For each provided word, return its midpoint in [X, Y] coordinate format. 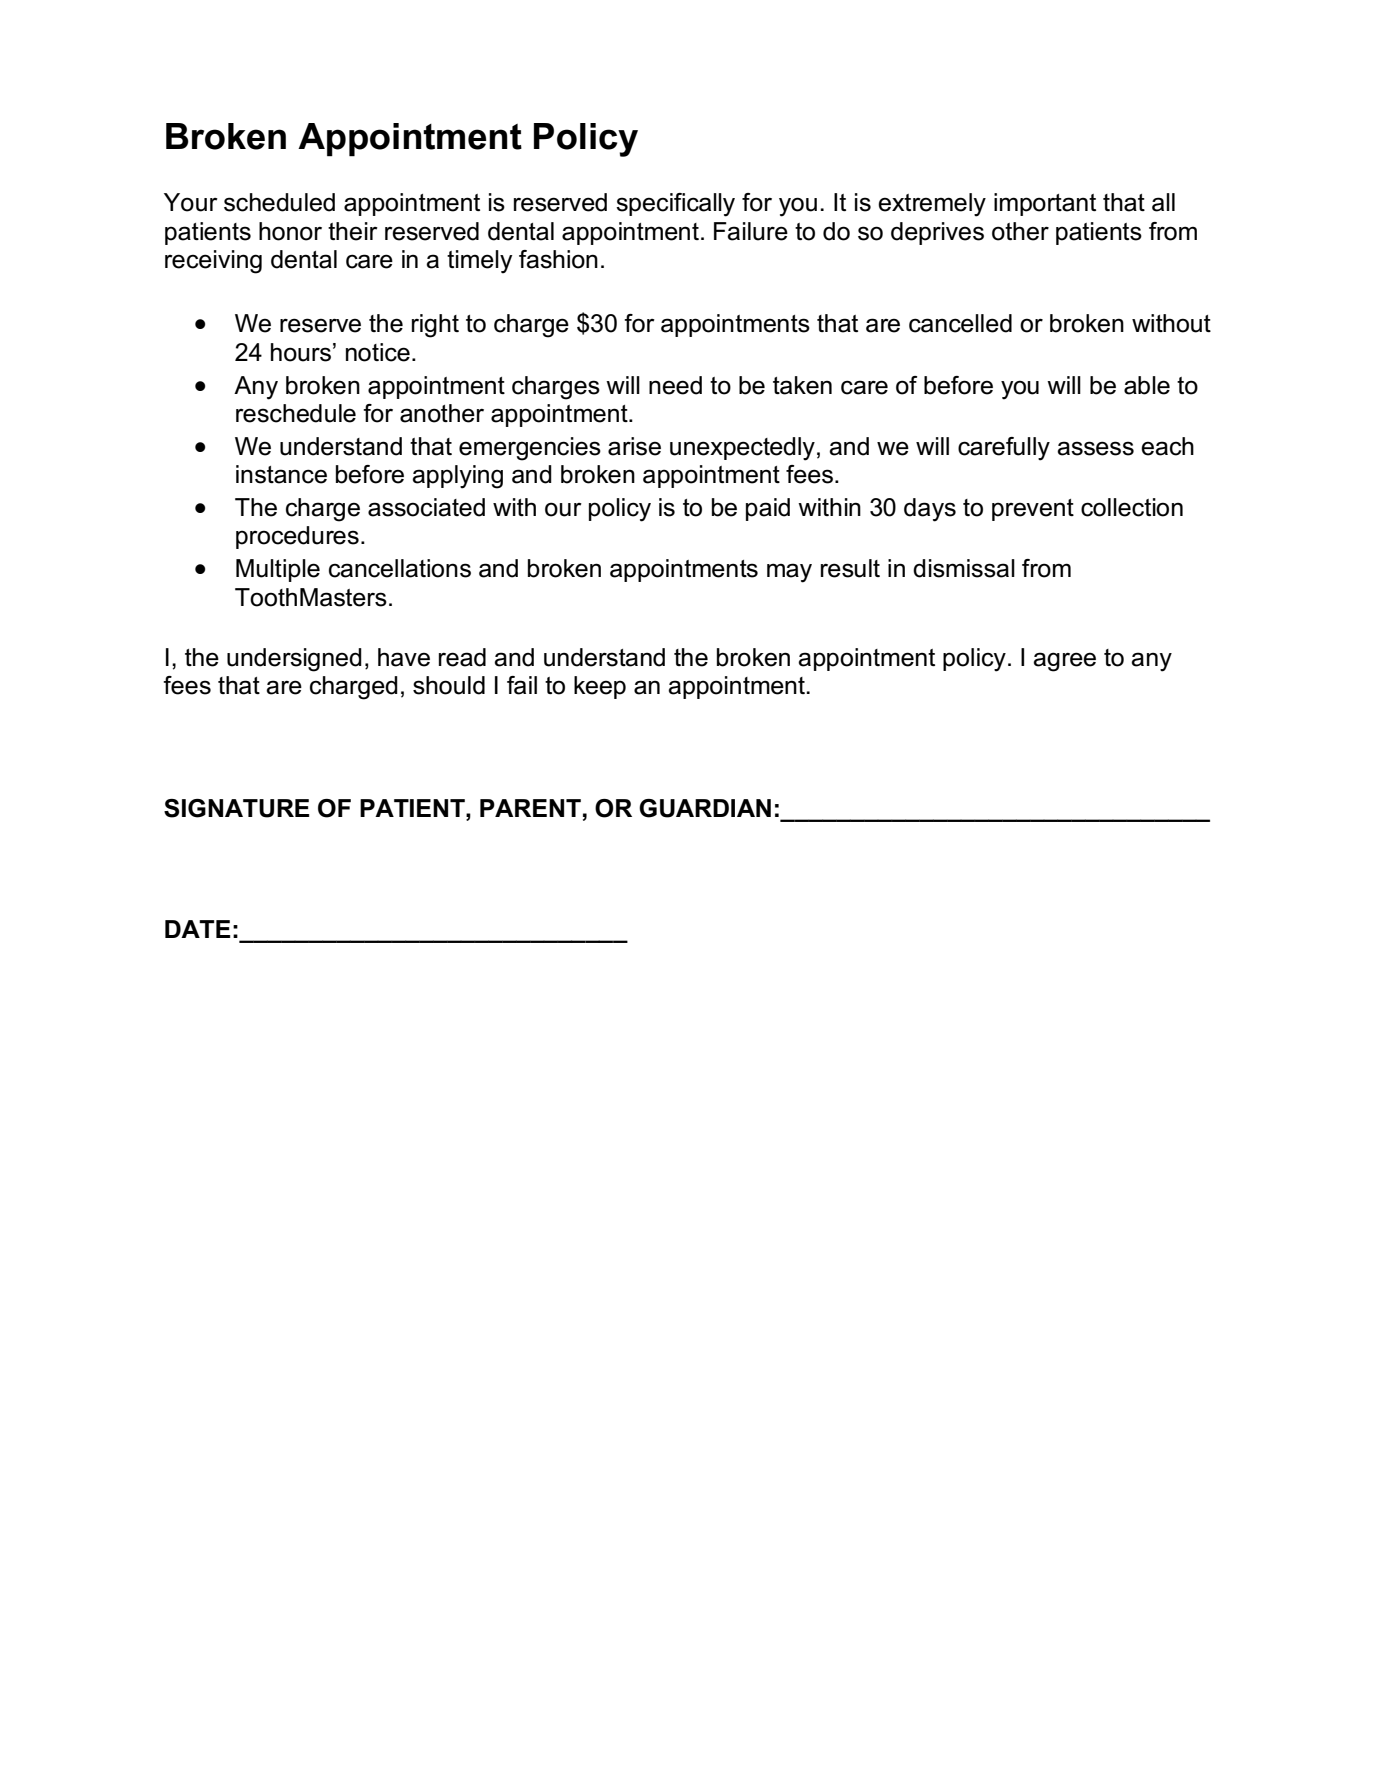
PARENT [530, 808]
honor [290, 231]
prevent [1033, 510]
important [1045, 204]
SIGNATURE [236, 808]
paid [768, 509]
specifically [675, 205]
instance [281, 474]
